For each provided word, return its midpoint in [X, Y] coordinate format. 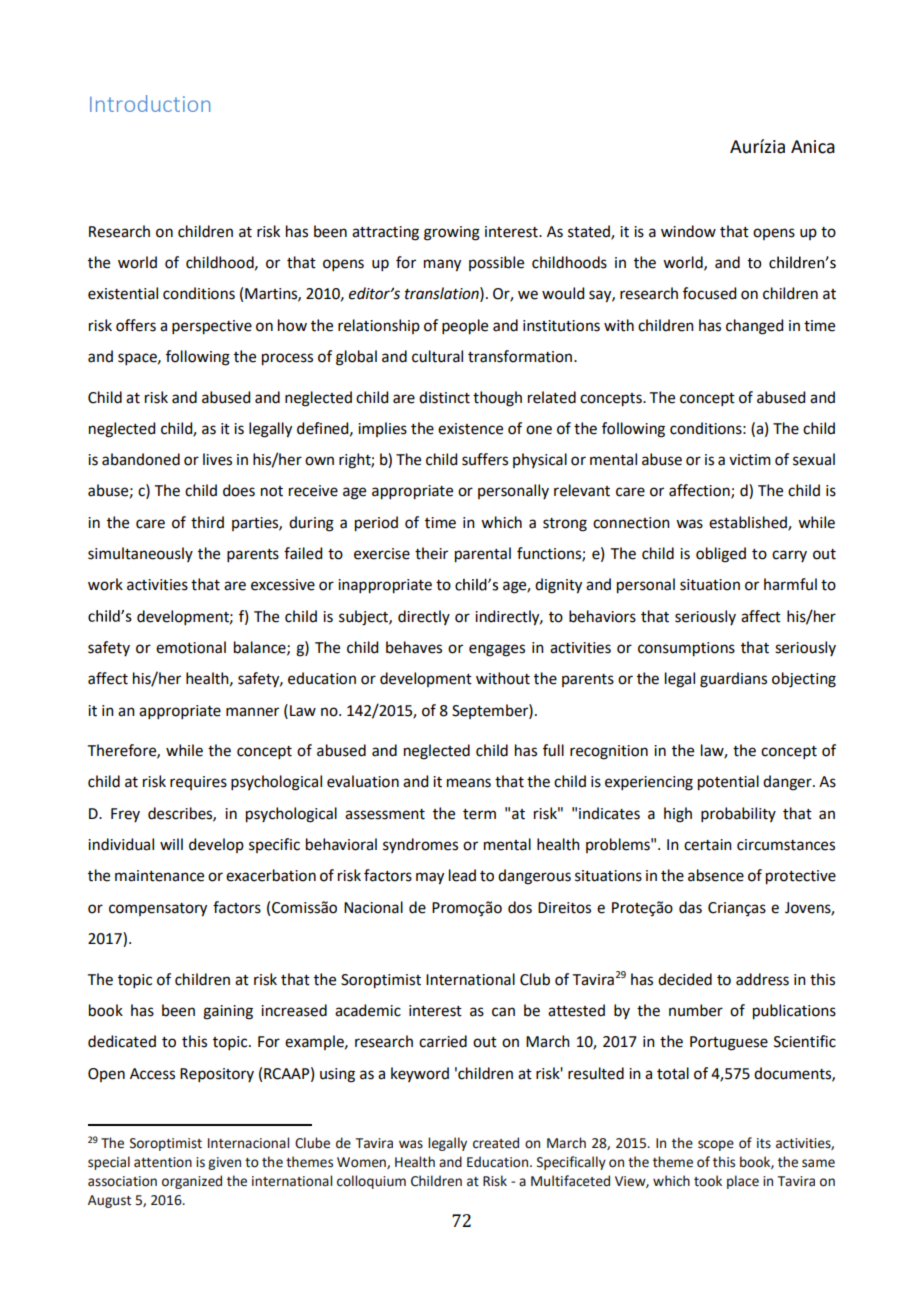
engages [497, 650]
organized [192, 1182]
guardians [733, 680]
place [743, 1182]
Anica [813, 147]
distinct [444, 397]
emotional [191, 647]
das [690, 907]
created [496, 1143]
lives [217, 459]
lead [462, 875]
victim [750, 460]
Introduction [150, 103]
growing [452, 233]
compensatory [158, 910]
